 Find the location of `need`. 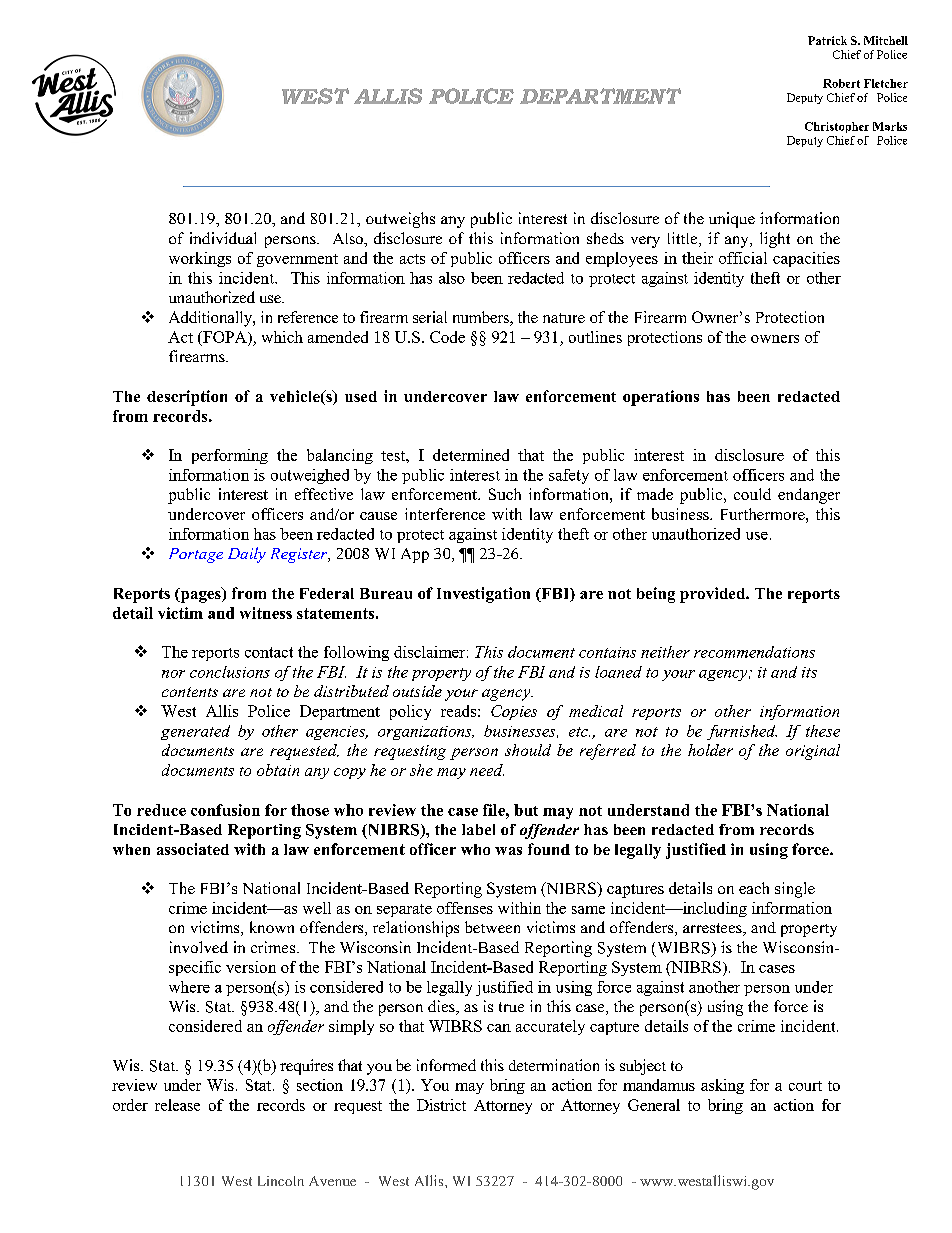

need is located at coordinates (487, 770).
